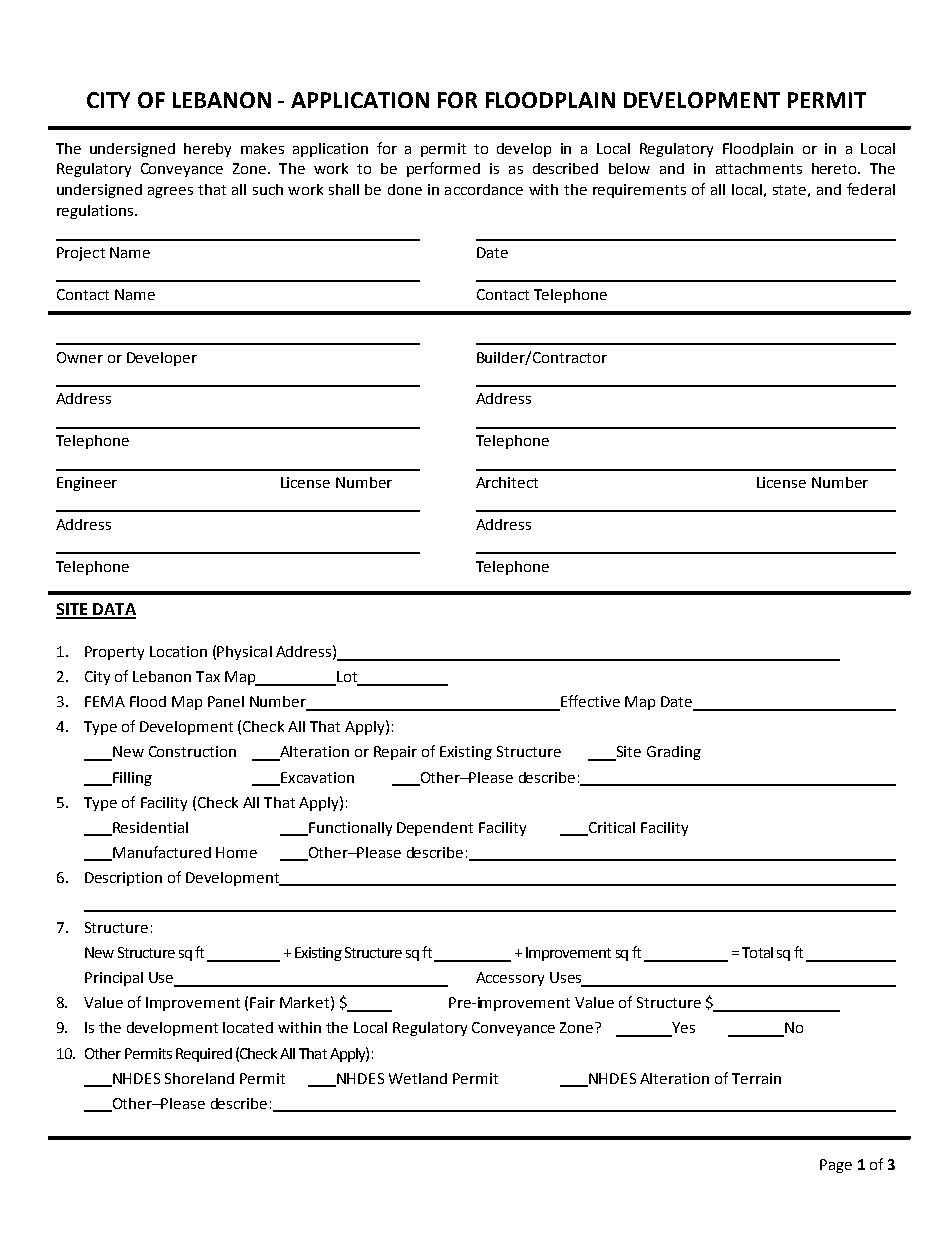  What do you see at coordinates (789, 190) in the document?
I see `state` at bounding box center [789, 190].
